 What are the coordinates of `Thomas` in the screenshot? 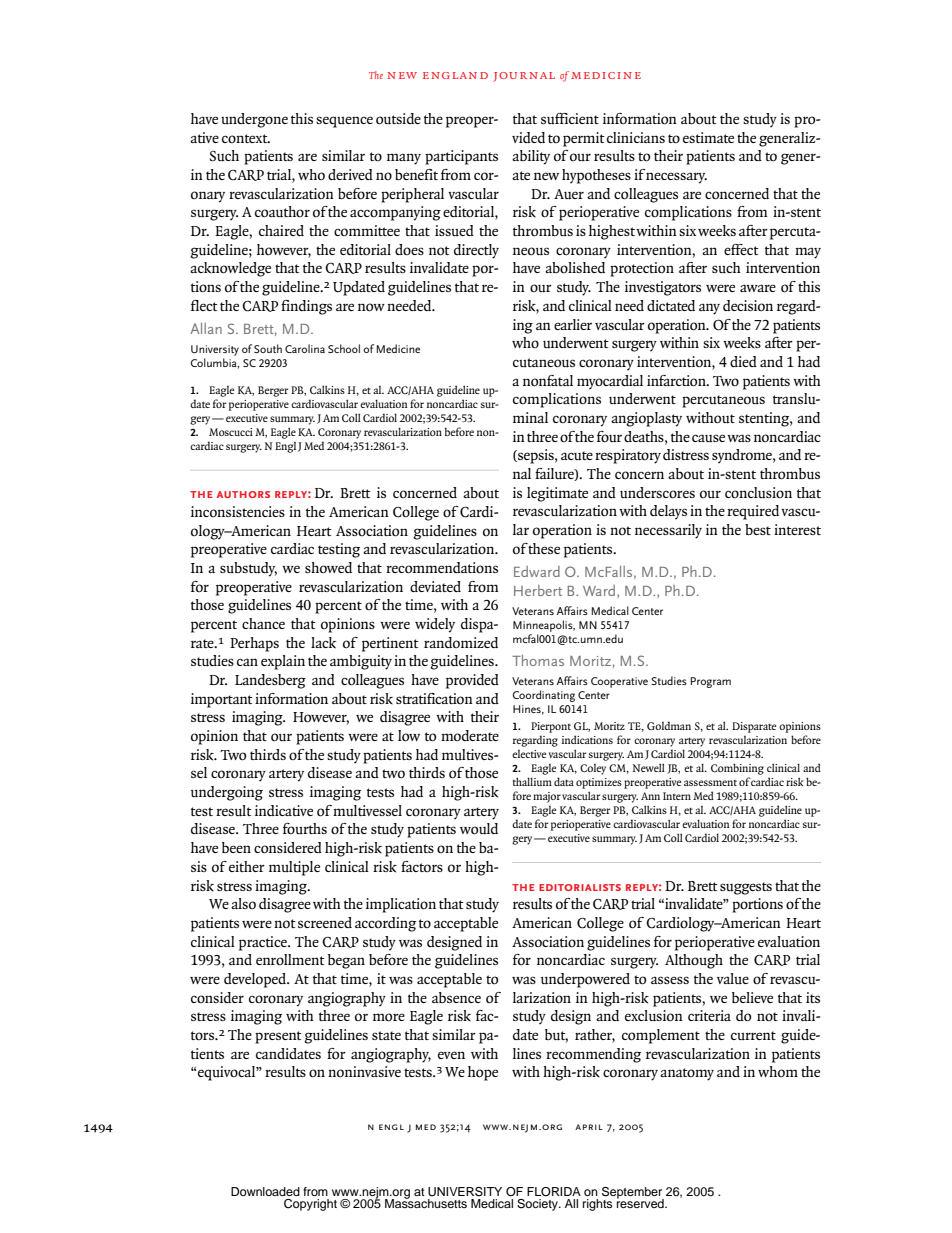 It's located at (538, 660).
